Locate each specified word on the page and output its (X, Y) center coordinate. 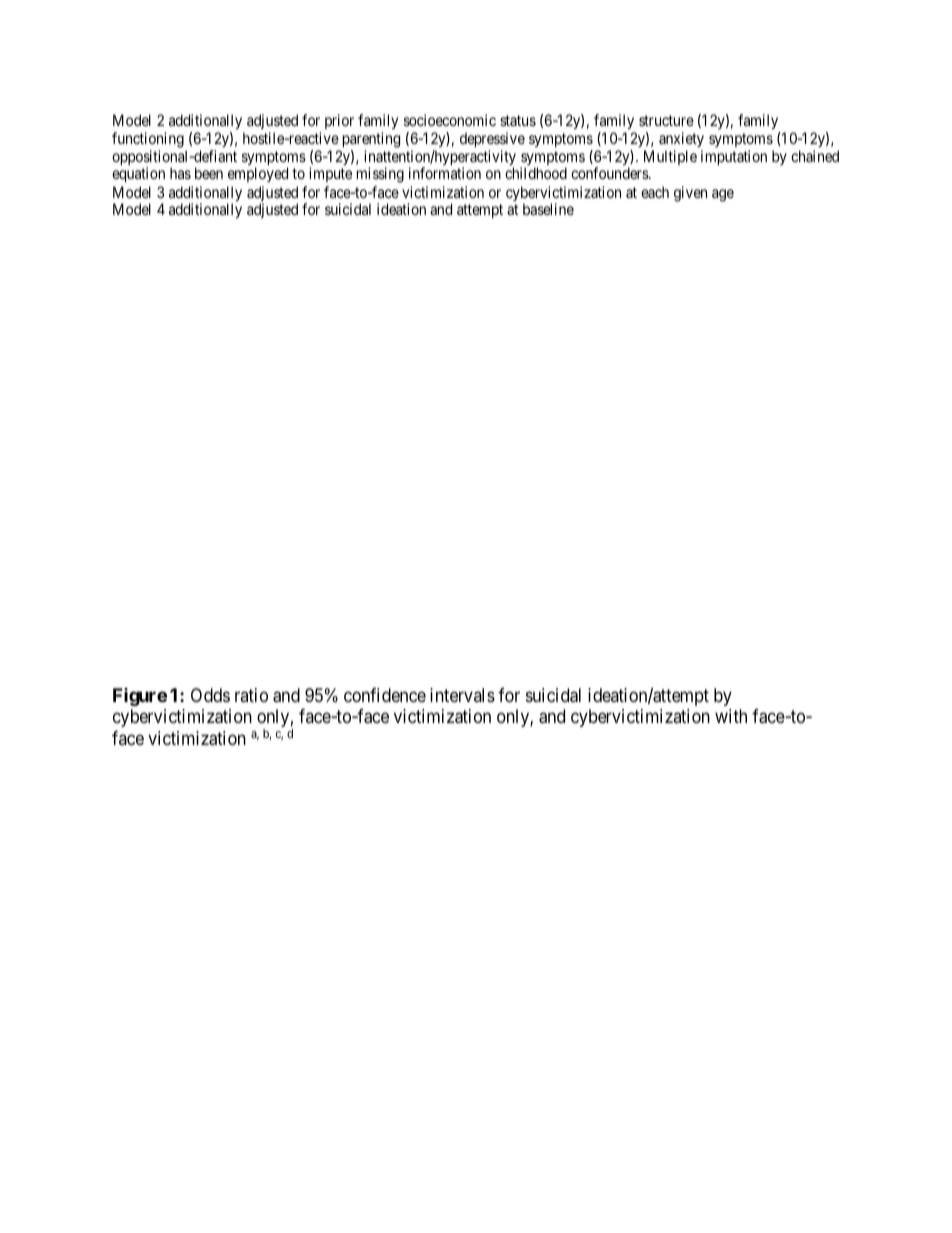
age (723, 195)
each (655, 192)
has (180, 173)
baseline (548, 209)
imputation (734, 157)
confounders (610, 173)
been (209, 173)
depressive (492, 139)
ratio (251, 695)
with (731, 716)
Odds (210, 695)
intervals (462, 695)
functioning (148, 140)
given (690, 194)
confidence (385, 695)
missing (380, 175)
